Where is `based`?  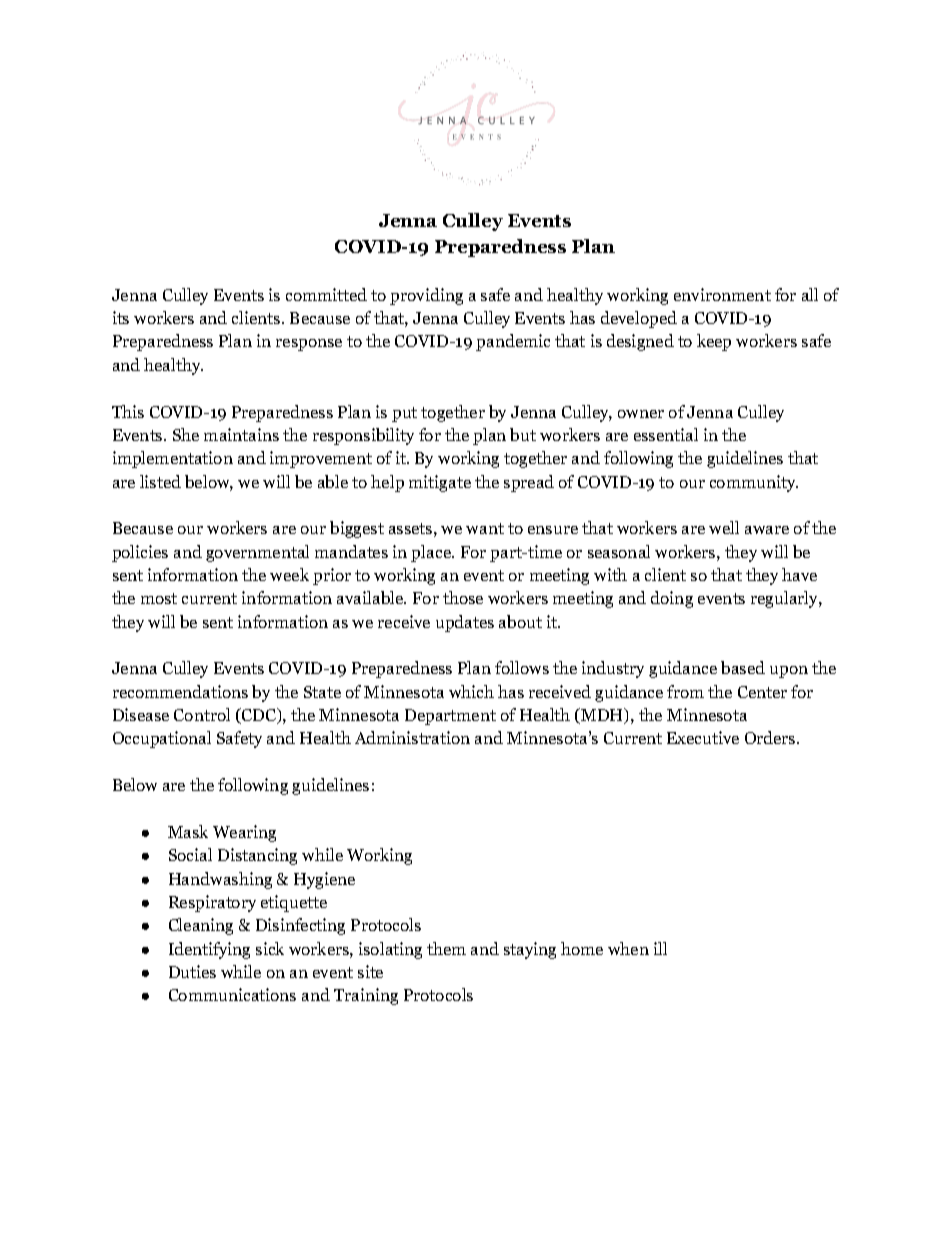
based is located at coordinates (743, 667).
